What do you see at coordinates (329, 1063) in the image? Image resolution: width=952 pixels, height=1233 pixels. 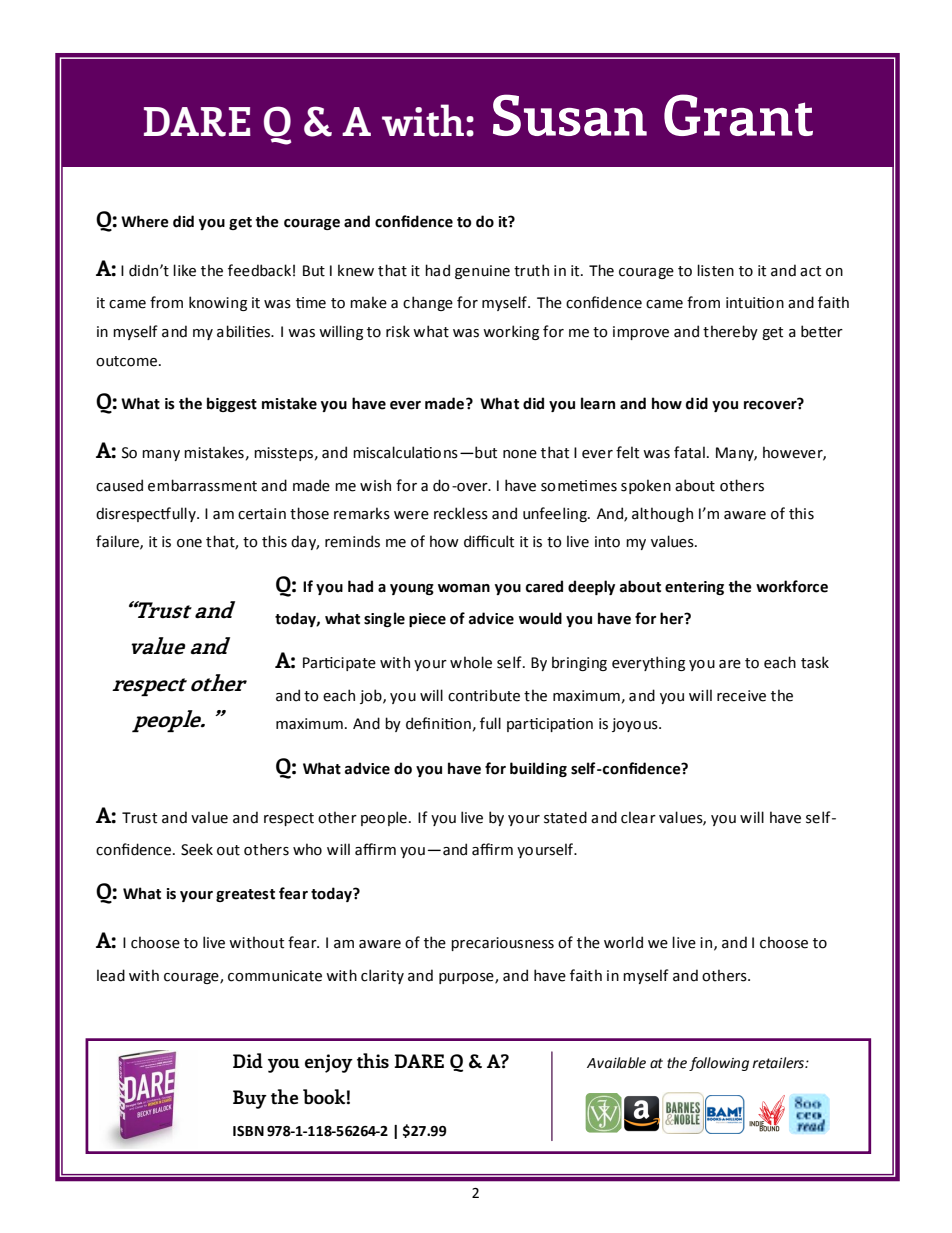 I see `enjoy` at bounding box center [329, 1063].
